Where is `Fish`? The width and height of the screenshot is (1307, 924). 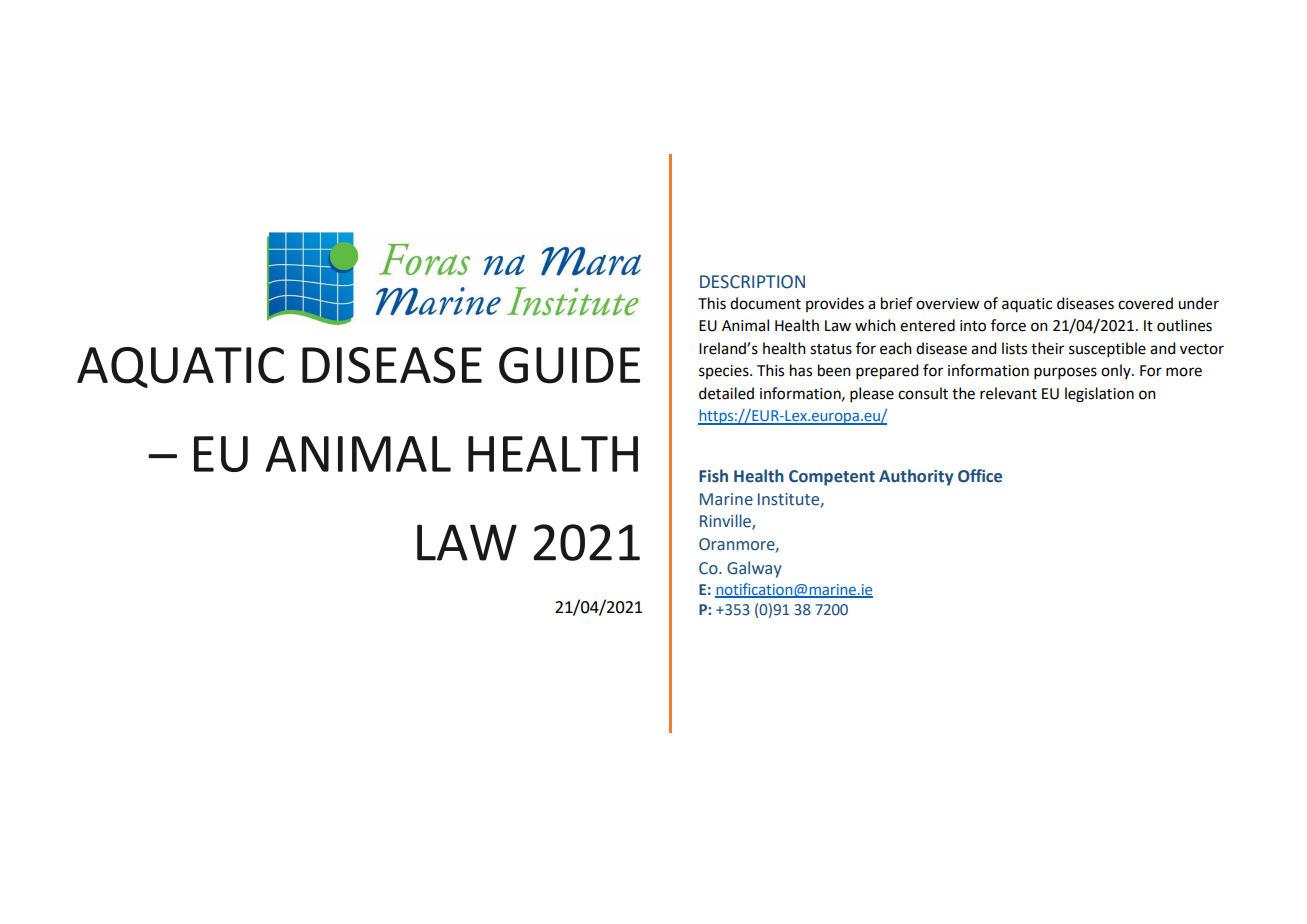 Fish is located at coordinates (713, 476).
